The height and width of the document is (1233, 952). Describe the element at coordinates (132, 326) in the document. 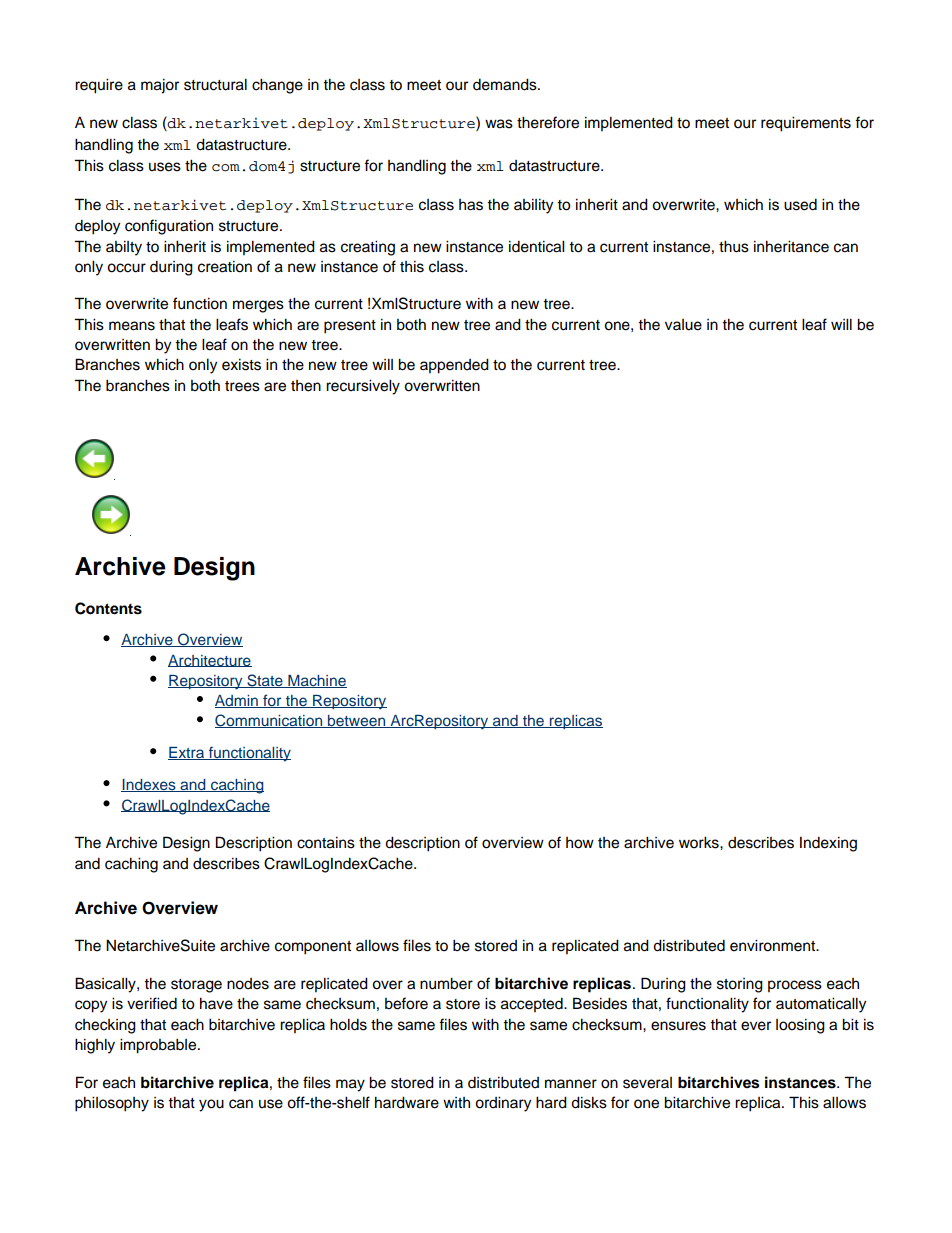

I see `means` at that location.
